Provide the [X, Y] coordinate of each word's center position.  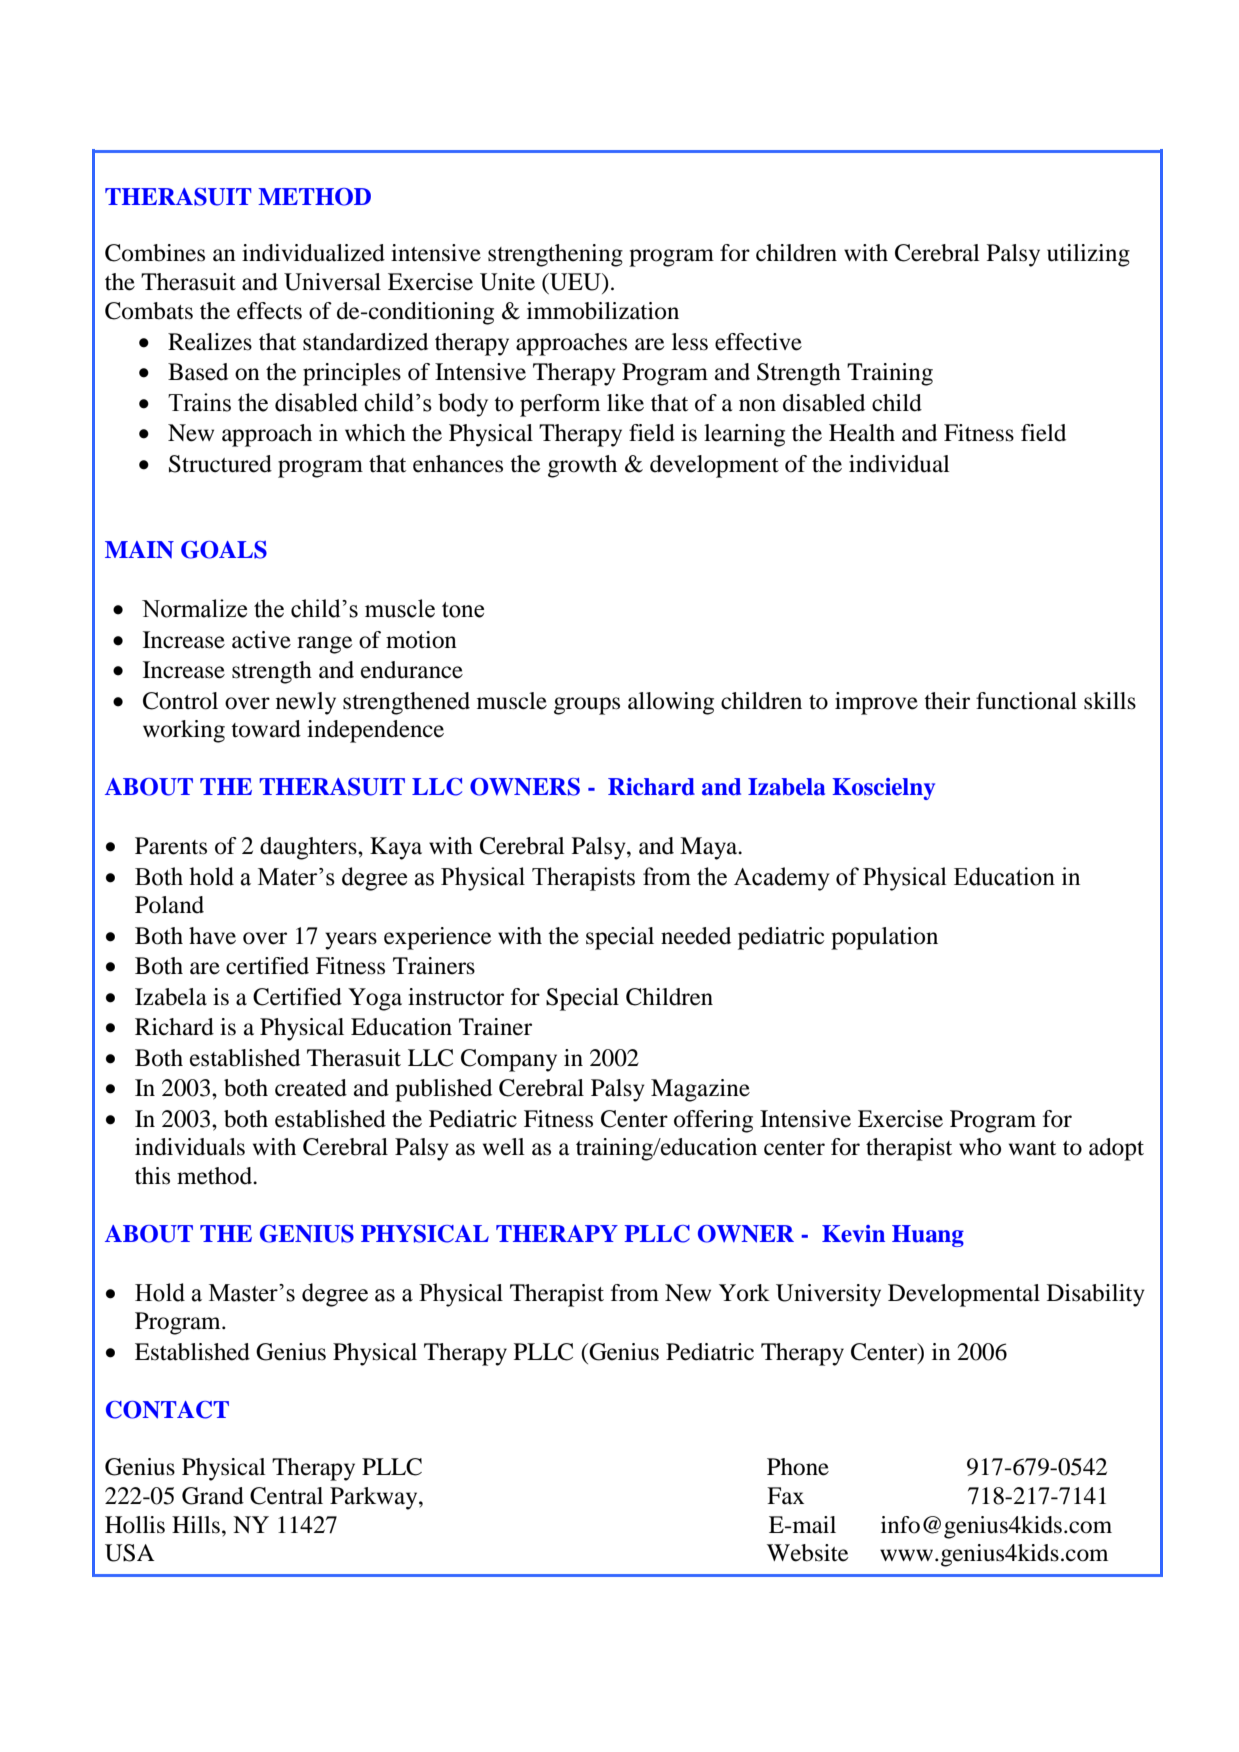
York [744, 1293]
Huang [928, 1236]
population [884, 938]
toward [266, 729]
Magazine [700, 1090]
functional [1026, 701]
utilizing [1088, 255]
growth [582, 466]
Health [862, 433]
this [152, 1176]
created [311, 1088]
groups [587, 706]
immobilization [603, 311]
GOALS [224, 550]
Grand [213, 1496]
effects [269, 311]
